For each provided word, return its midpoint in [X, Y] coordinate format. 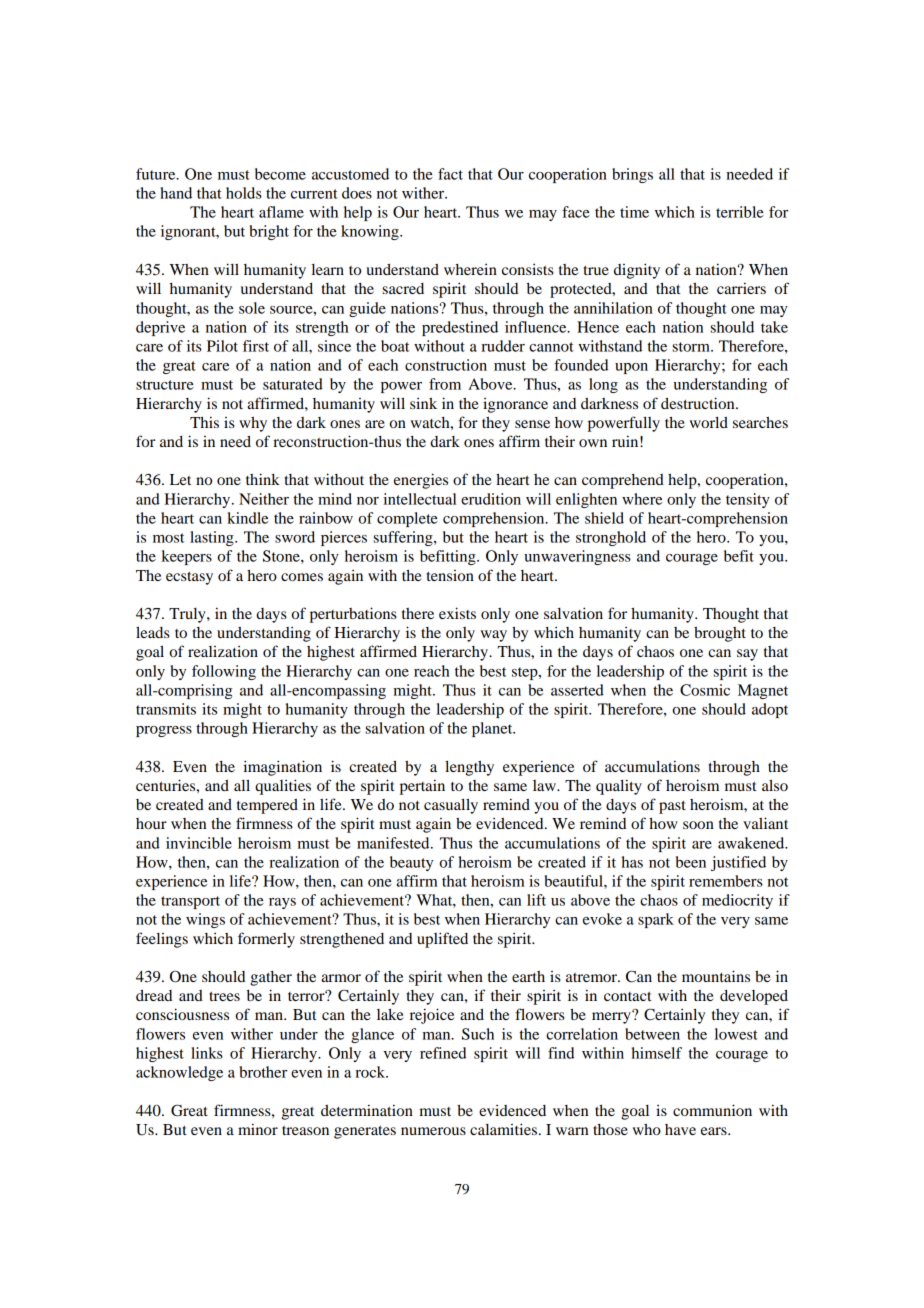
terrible [740, 212]
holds [244, 193]
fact [450, 174]
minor [258, 1129]
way [494, 636]
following [224, 672]
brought [720, 634]
